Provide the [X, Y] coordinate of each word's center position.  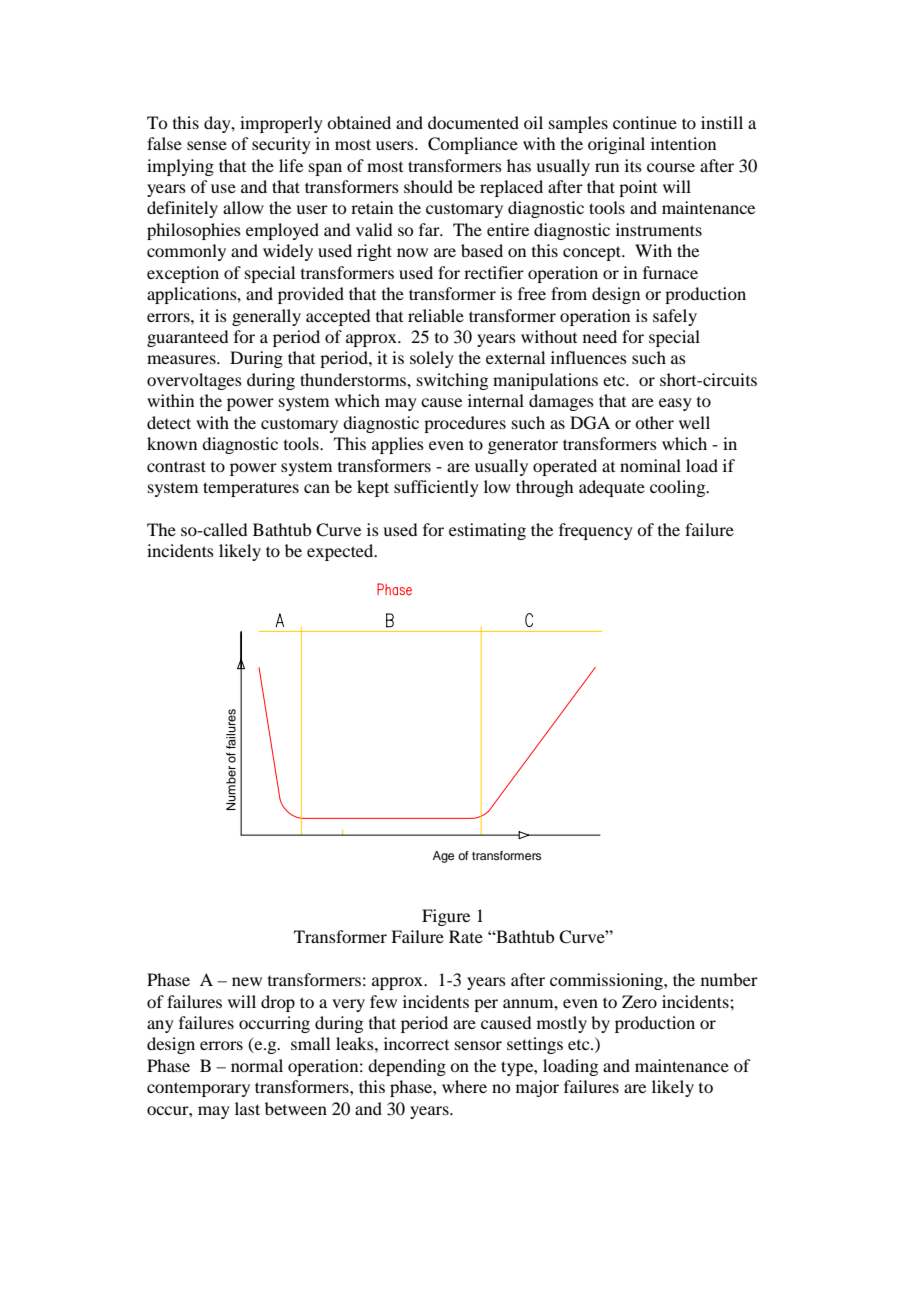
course [671, 167]
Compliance [473, 145]
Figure [446, 917]
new [247, 981]
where [464, 1086]
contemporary [198, 1089]
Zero [639, 1001]
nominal [650, 465]
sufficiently [436, 488]
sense [207, 145]
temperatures [251, 489]
